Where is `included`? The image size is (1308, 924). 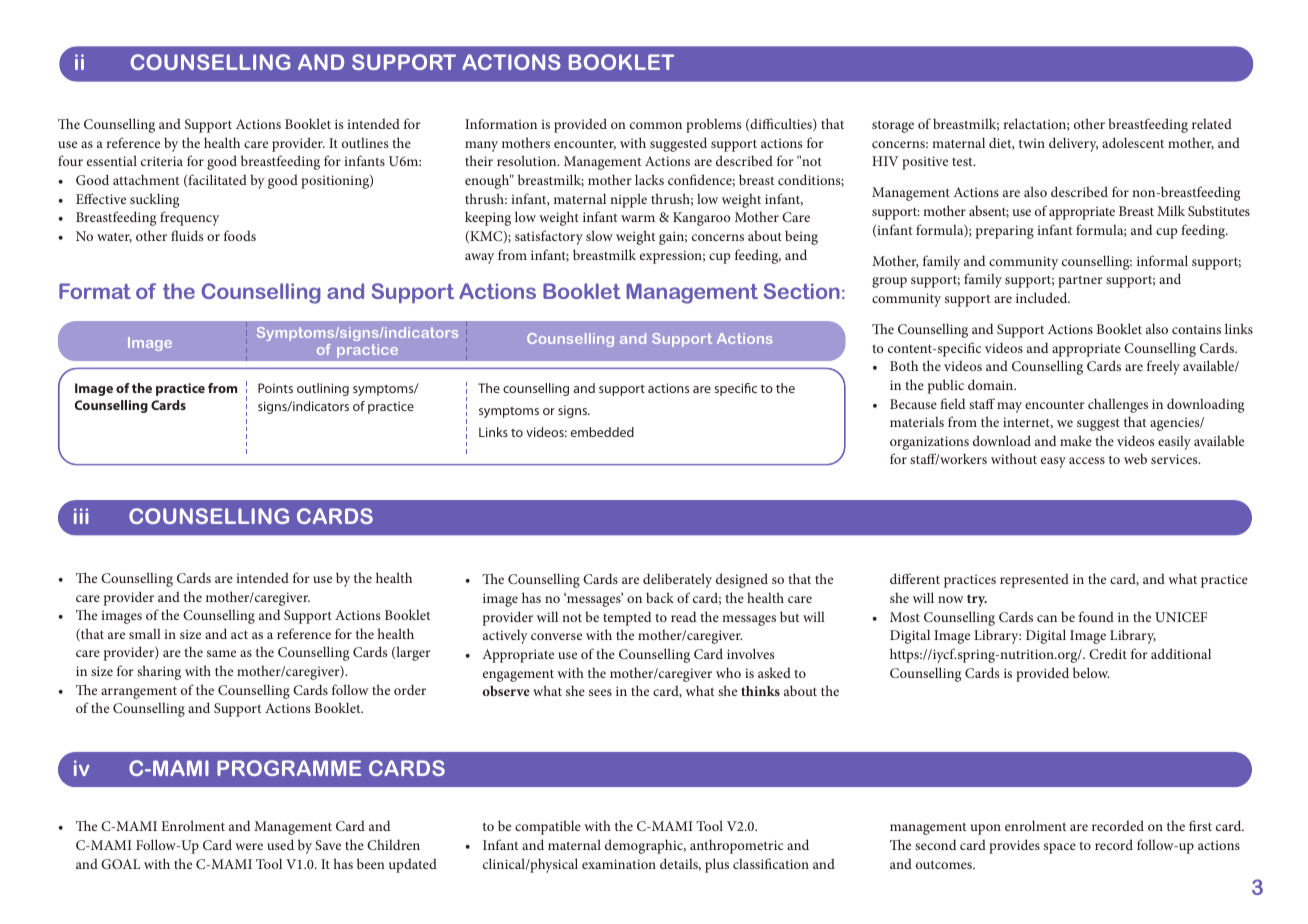 included is located at coordinates (1043, 297).
